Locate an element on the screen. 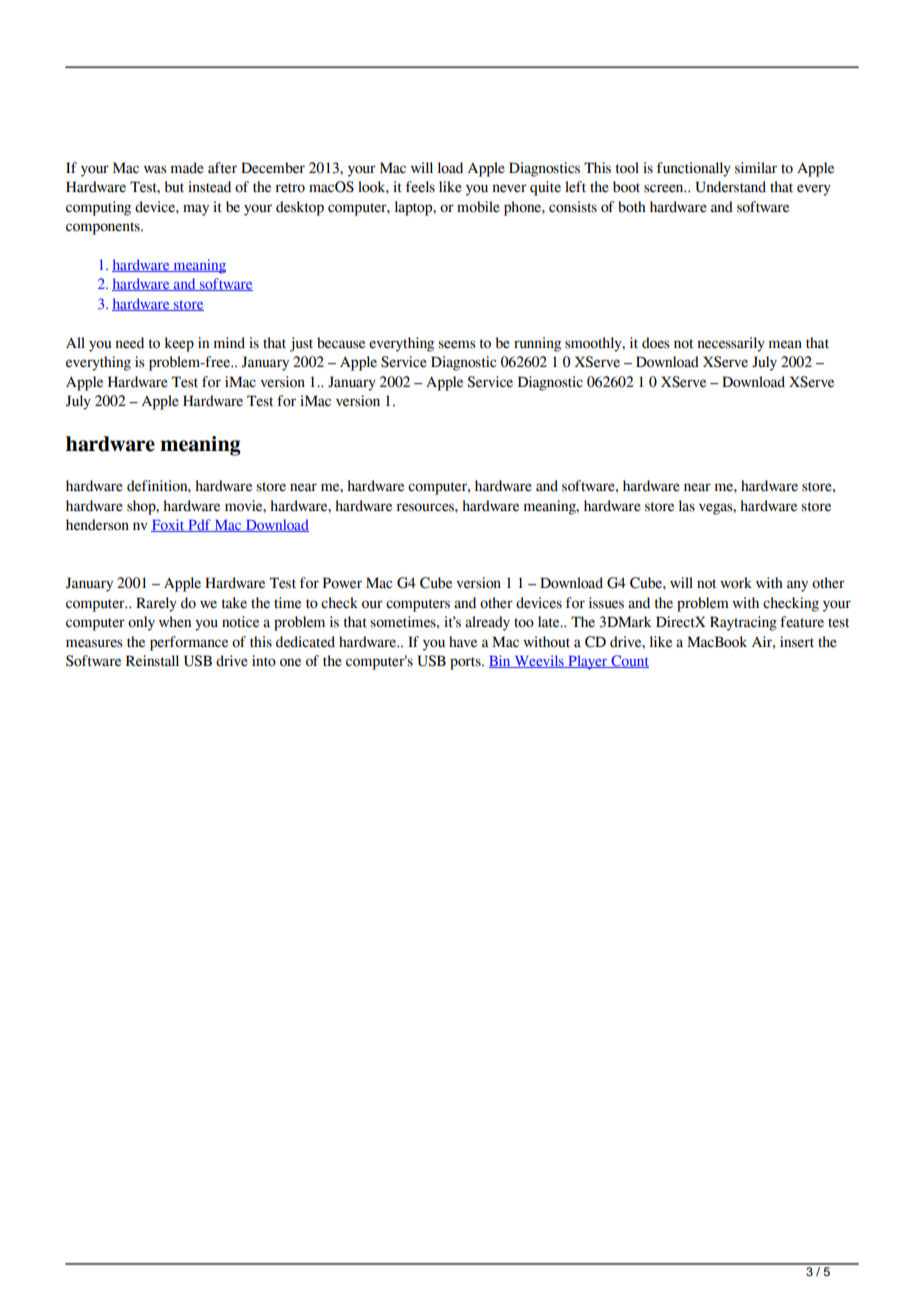 Image resolution: width=924 pixels, height=1308 pixels. performance is located at coordinates (189, 643).
